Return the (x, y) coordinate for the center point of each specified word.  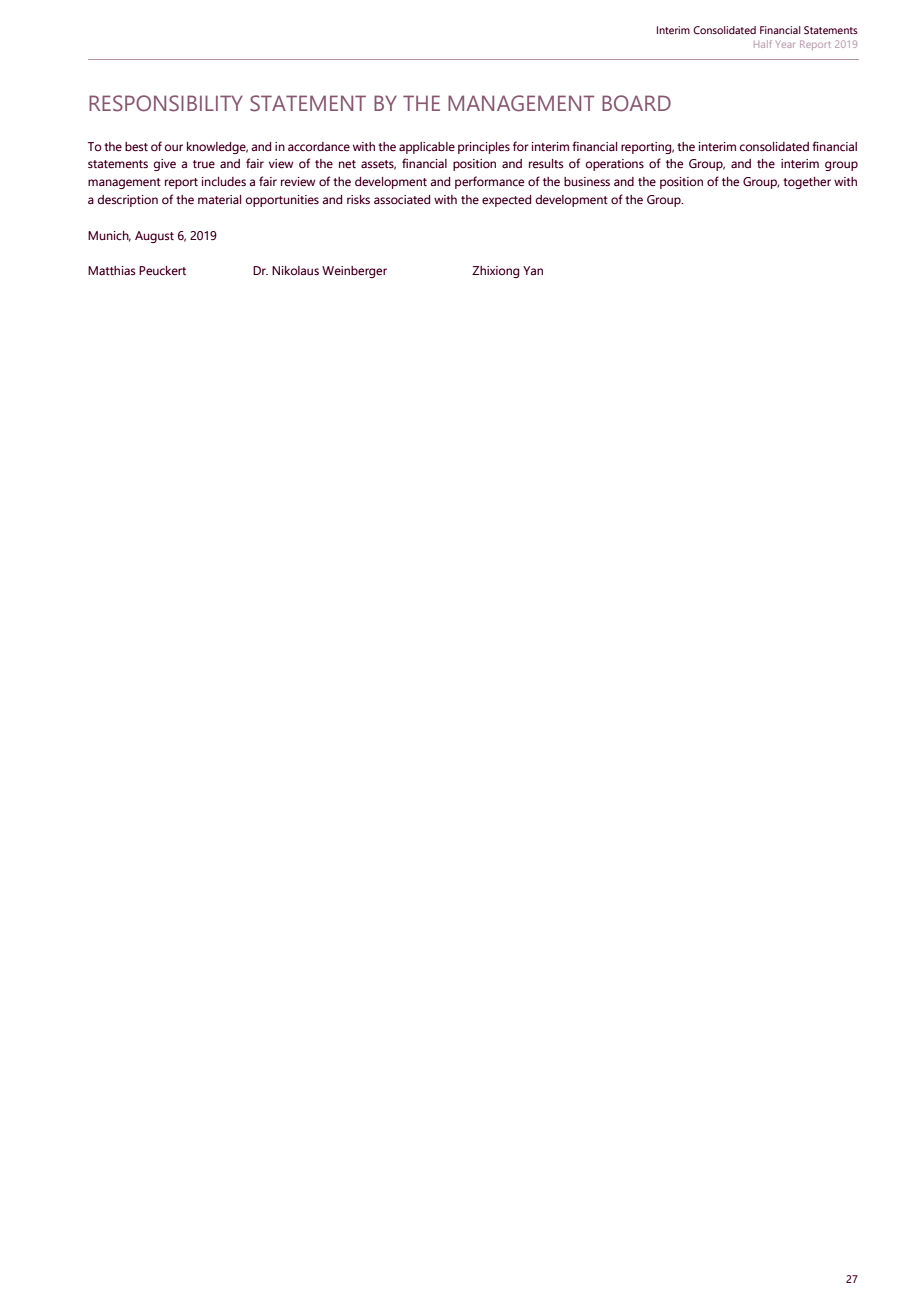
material (219, 199)
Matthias (112, 270)
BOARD (636, 103)
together (807, 183)
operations (615, 165)
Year (785, 44)
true (204, 164)
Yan (533, 270)
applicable (427, 148)
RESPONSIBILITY (166, 103)
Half (763, 44)
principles (484, 148)
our (174, 147)
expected (506, 201)
